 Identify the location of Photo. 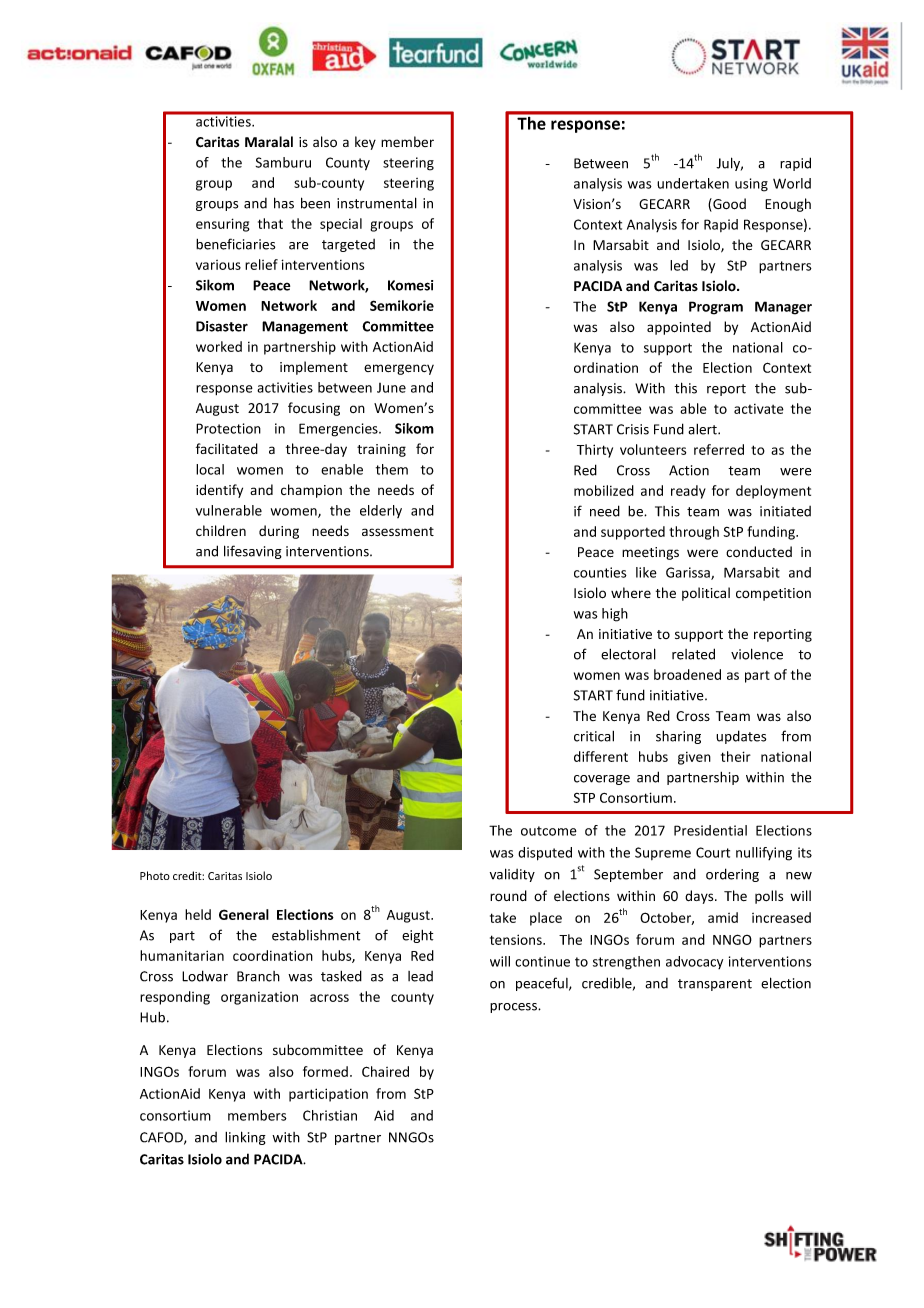
(155, 875).
